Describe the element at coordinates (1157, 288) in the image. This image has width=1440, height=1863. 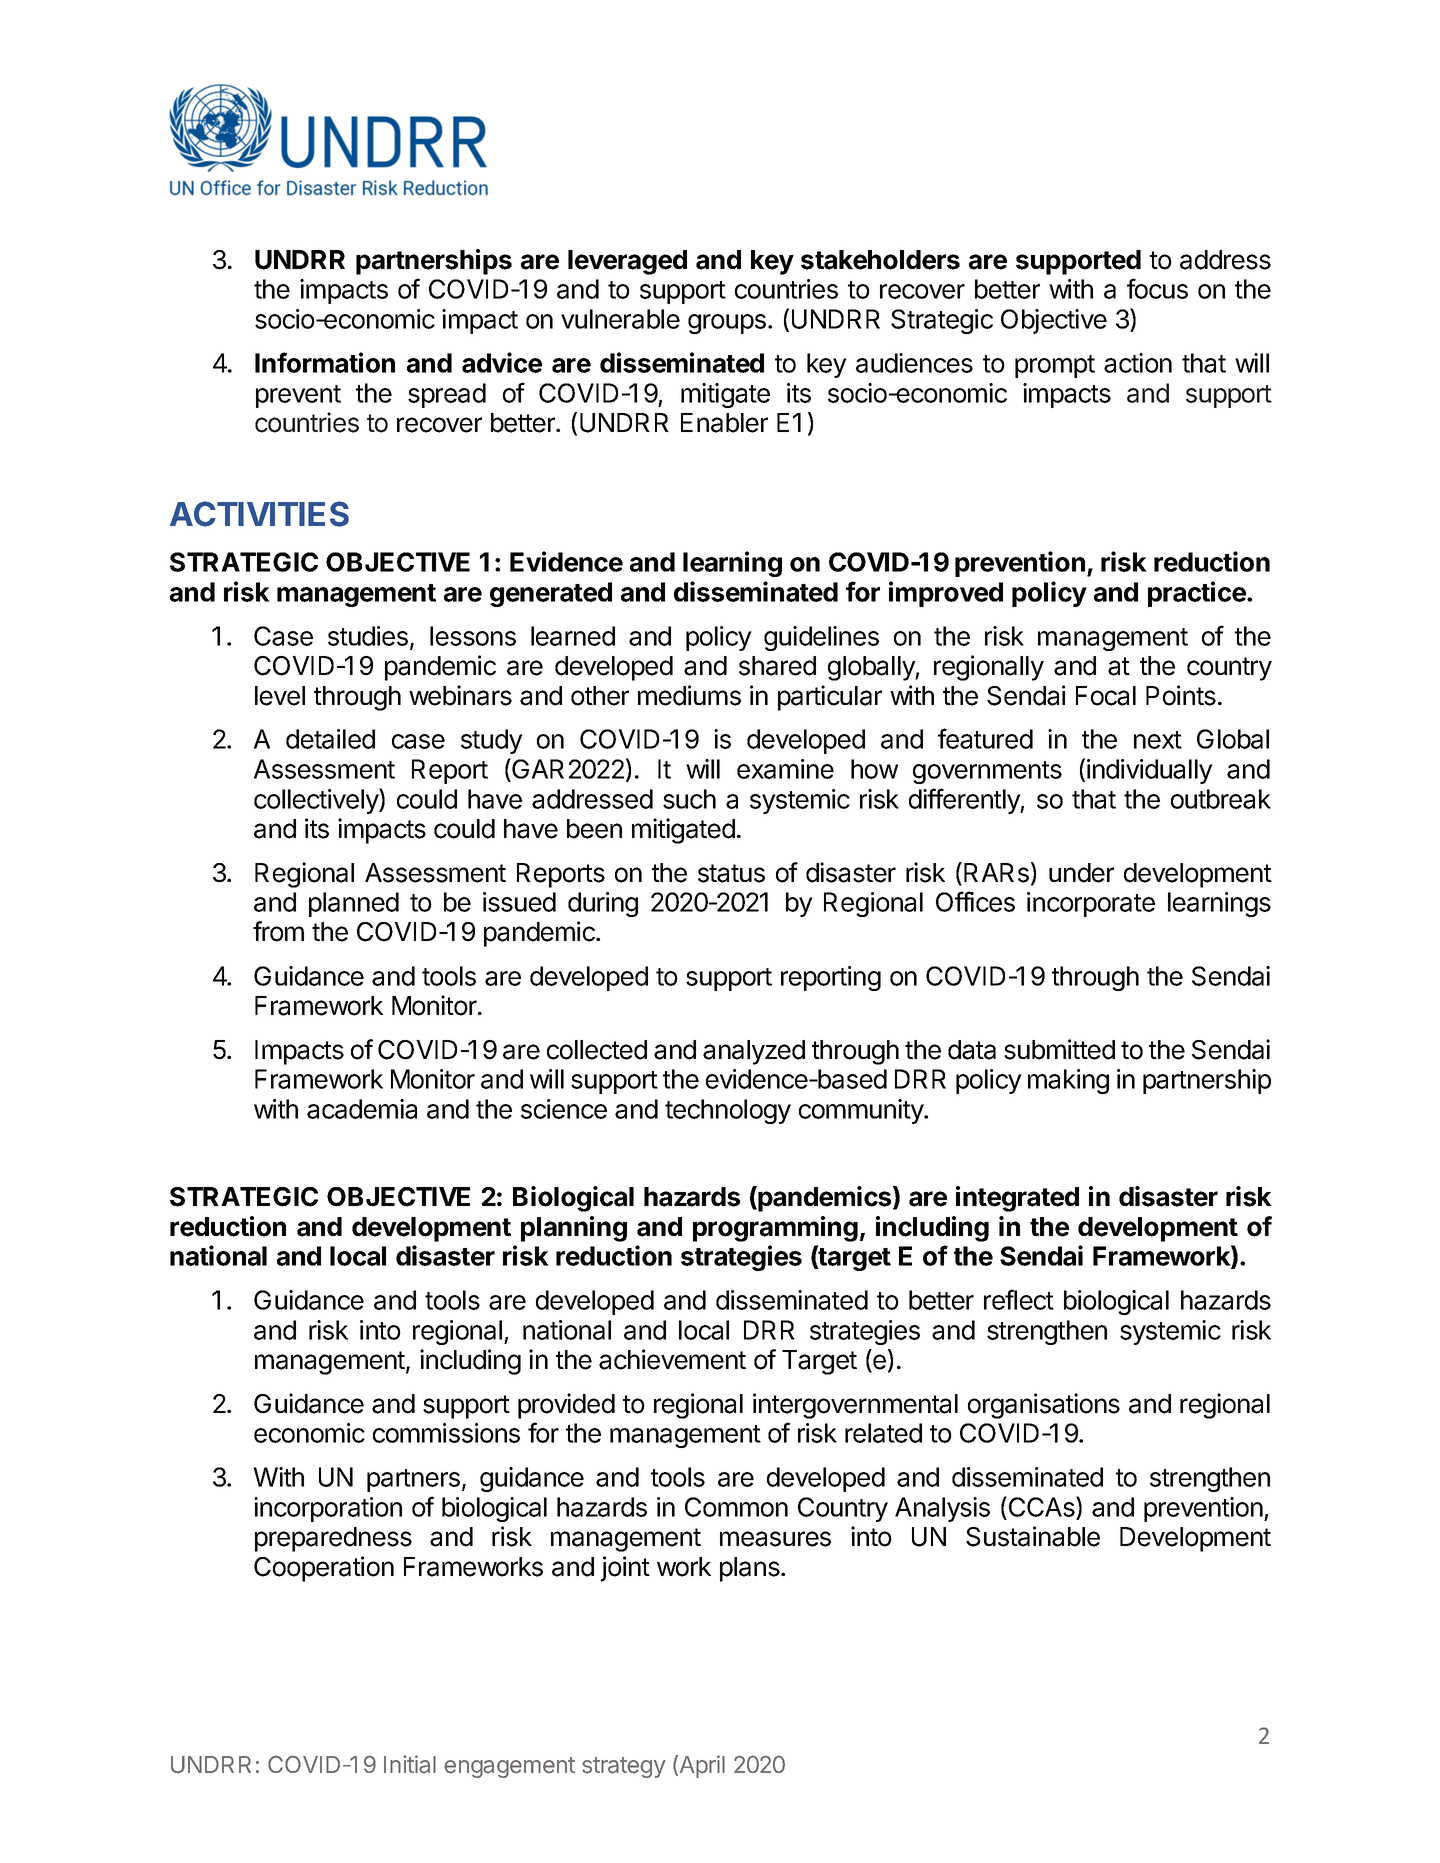
I see `focus` at that location.
